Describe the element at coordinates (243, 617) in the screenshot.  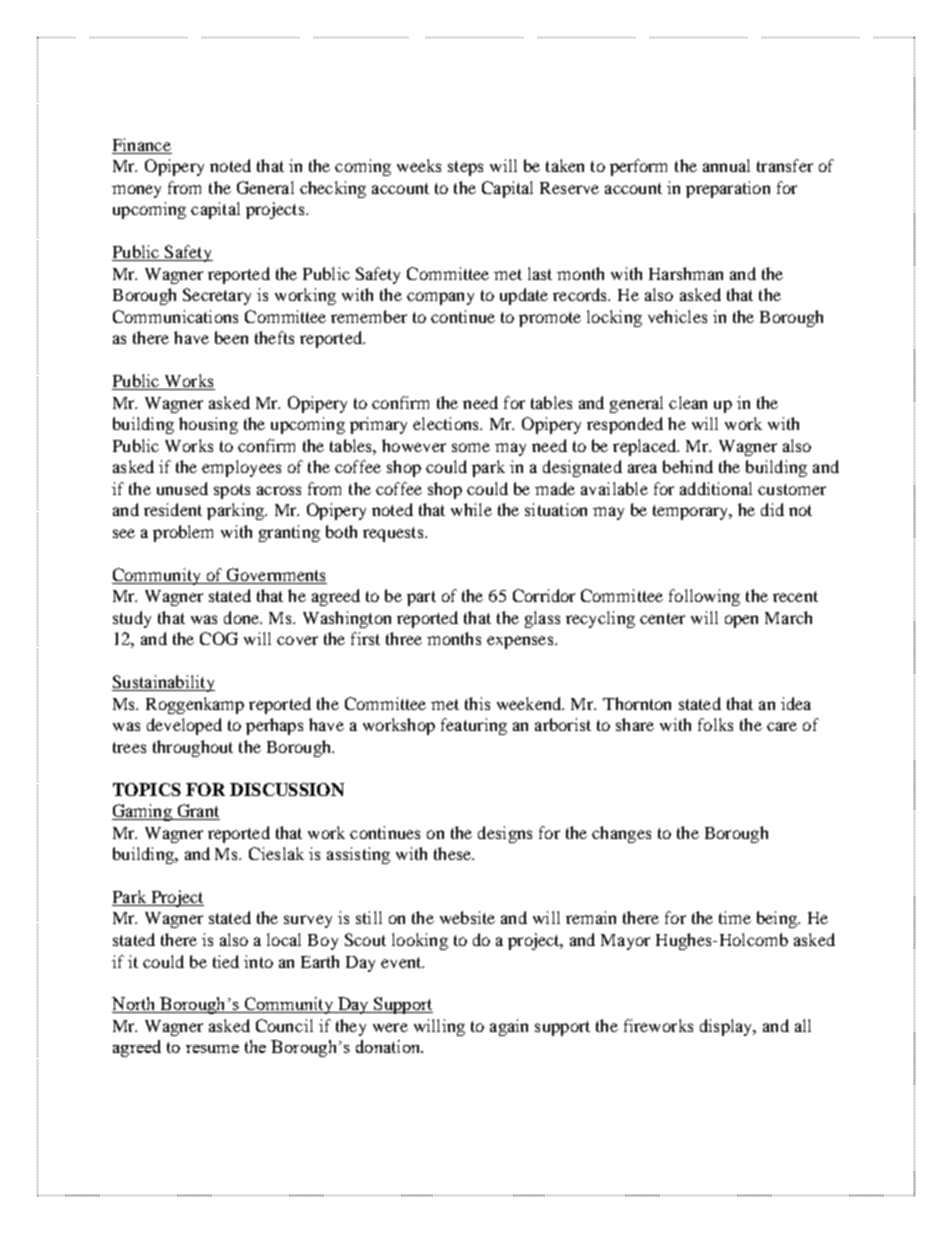
I see `done` at that location.
